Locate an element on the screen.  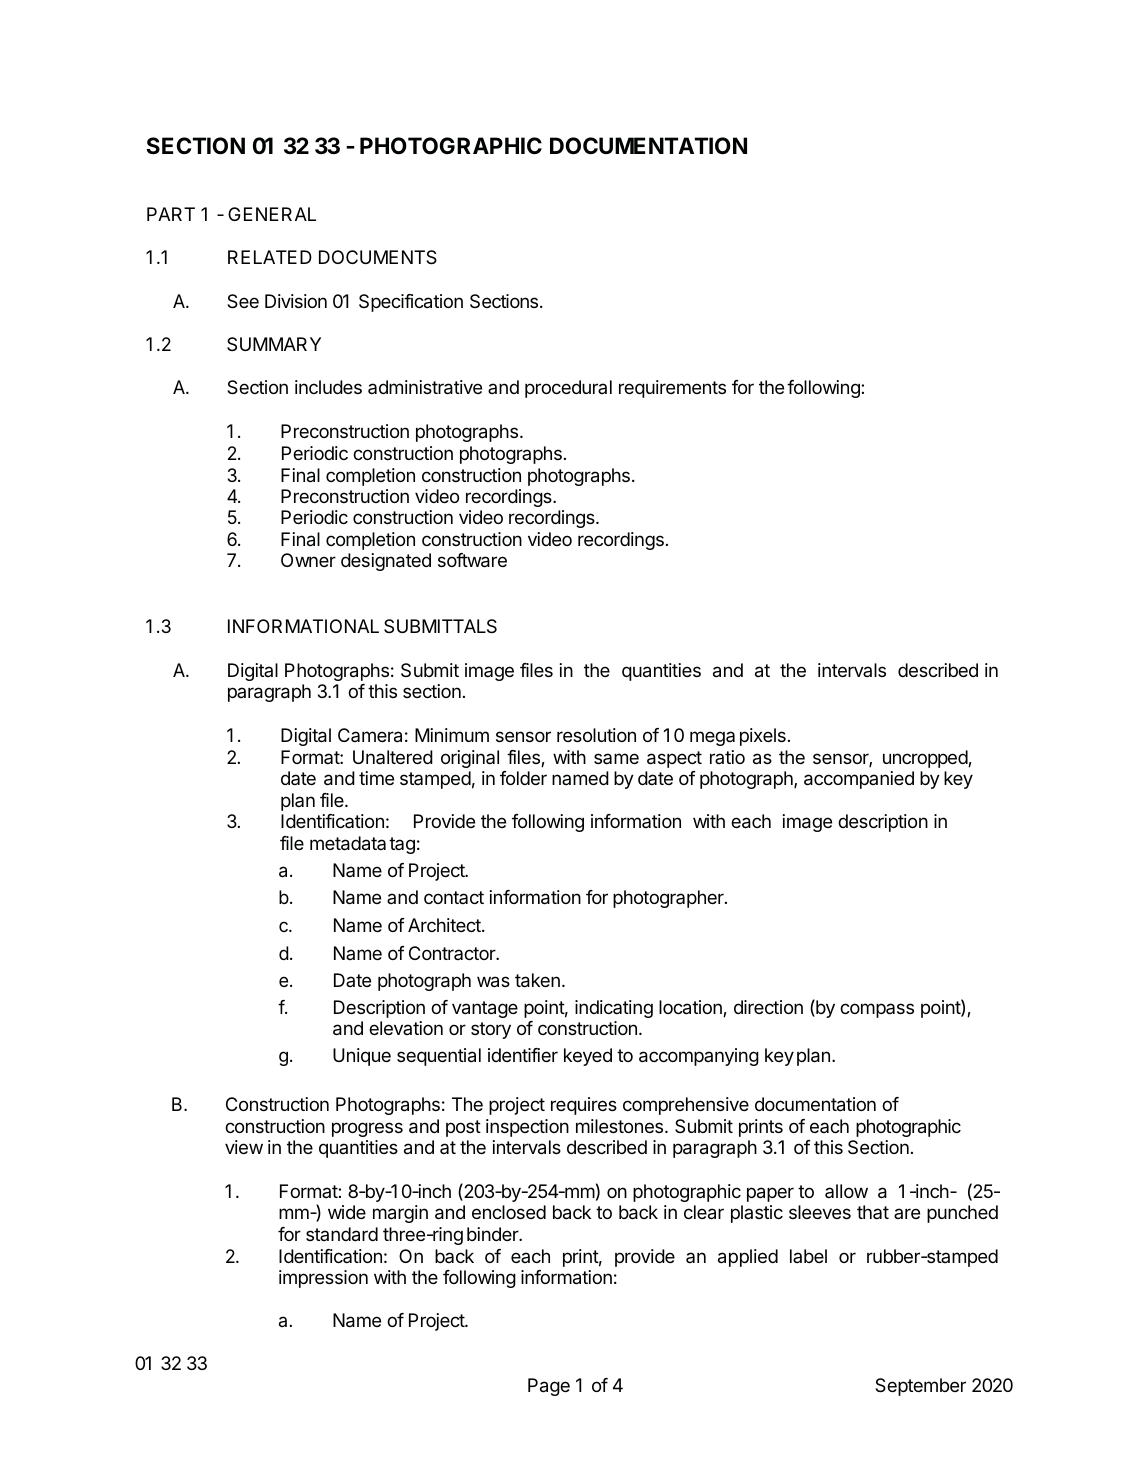
impression is located at coordinates (323, 1279).
